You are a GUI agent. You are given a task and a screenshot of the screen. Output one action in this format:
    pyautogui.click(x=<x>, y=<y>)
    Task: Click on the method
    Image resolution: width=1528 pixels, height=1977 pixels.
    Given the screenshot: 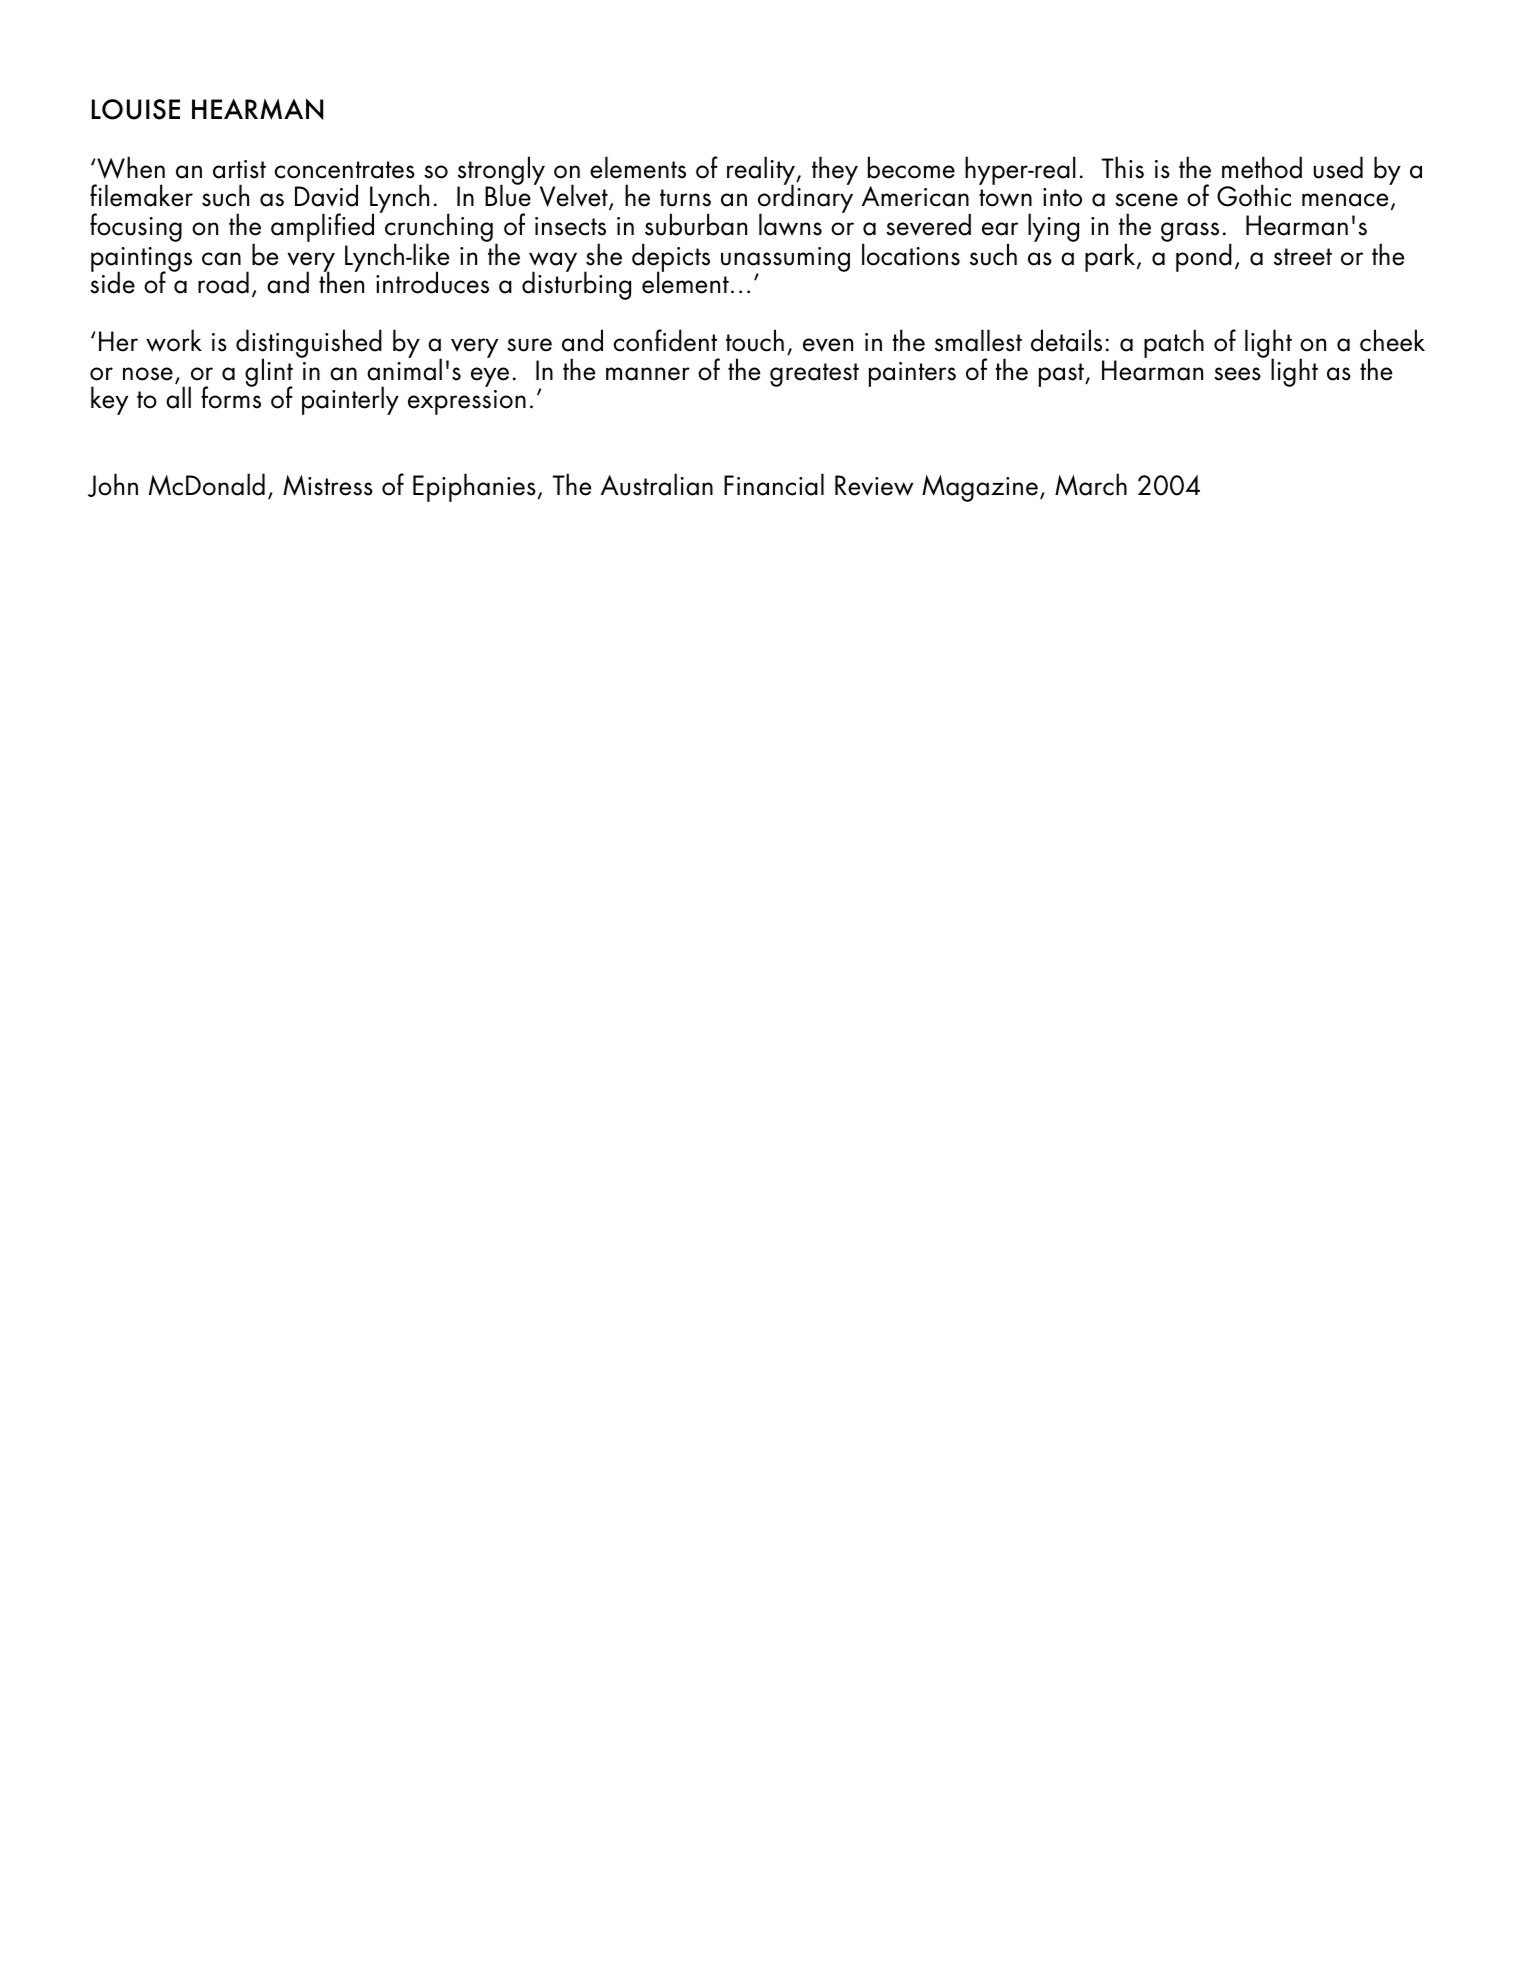 What is the action you would take?
    pyautogui.click(x=1262, y=167)
